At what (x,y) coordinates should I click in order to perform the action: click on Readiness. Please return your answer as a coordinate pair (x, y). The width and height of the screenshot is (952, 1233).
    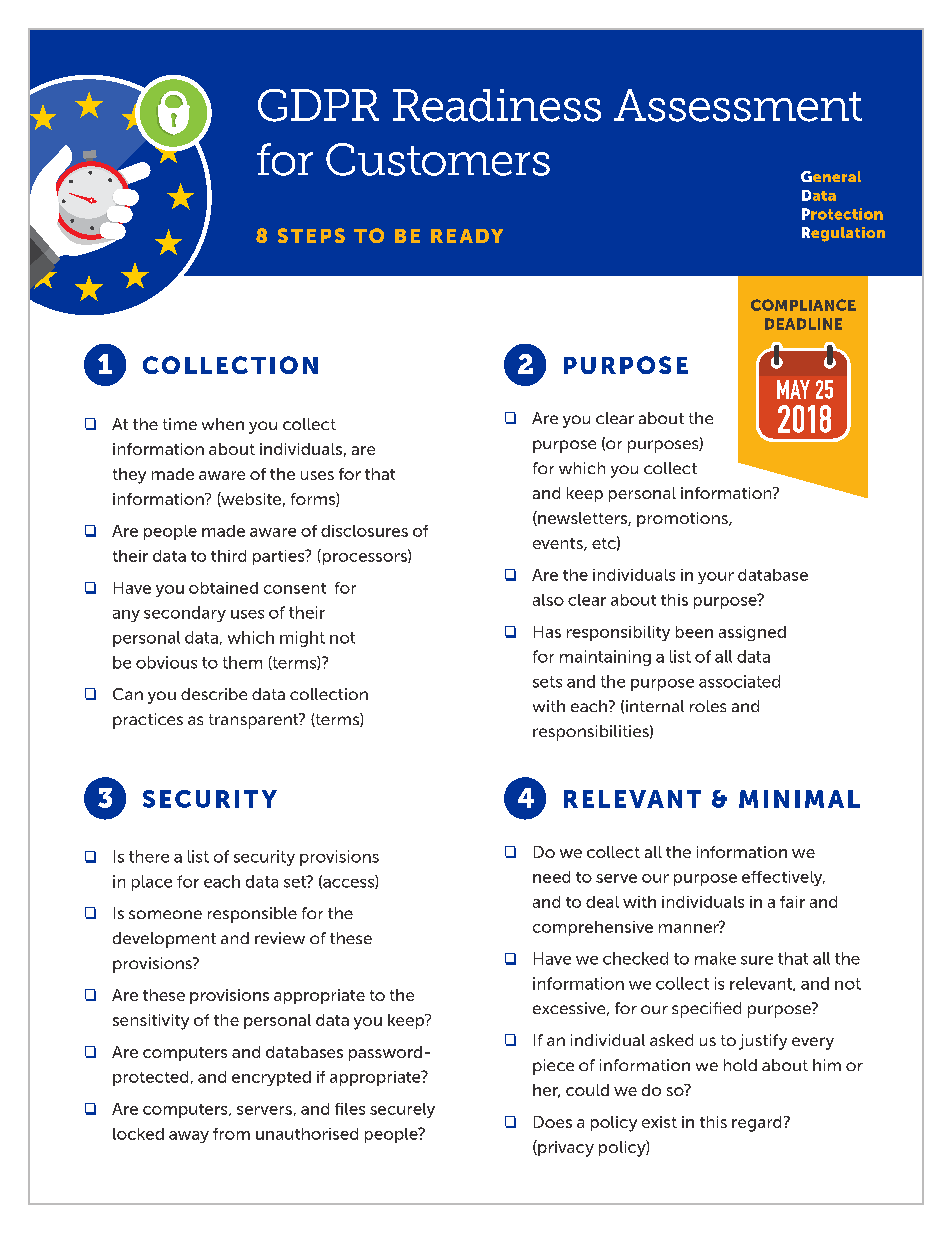
    Looking at the image, I should click on (497, 105).
